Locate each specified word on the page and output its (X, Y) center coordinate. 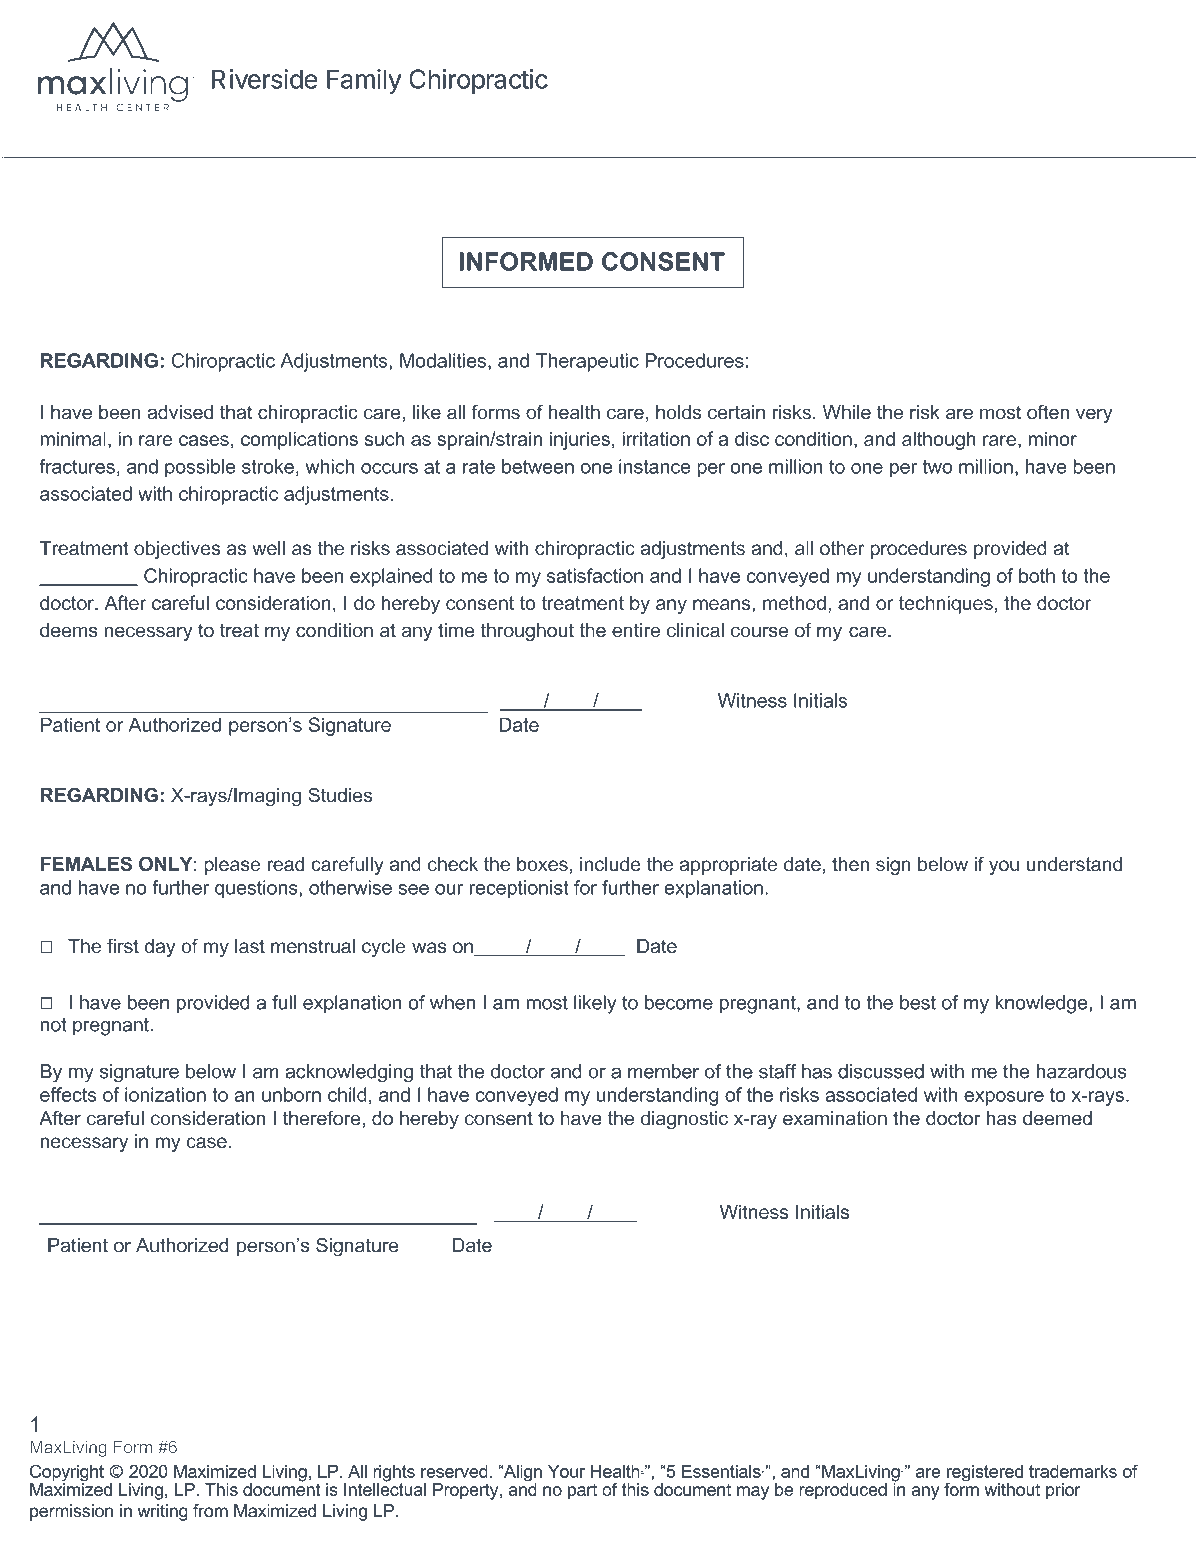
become (679, 1002)
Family (364, 81)
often (1048, 412)
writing (162, 1512)
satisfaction (595, 575)
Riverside (265, 79)
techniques (946, 604)
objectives (177, 550)
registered (984, 1474)
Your (566, 1471)
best (918, 1002)
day (160, 948)
